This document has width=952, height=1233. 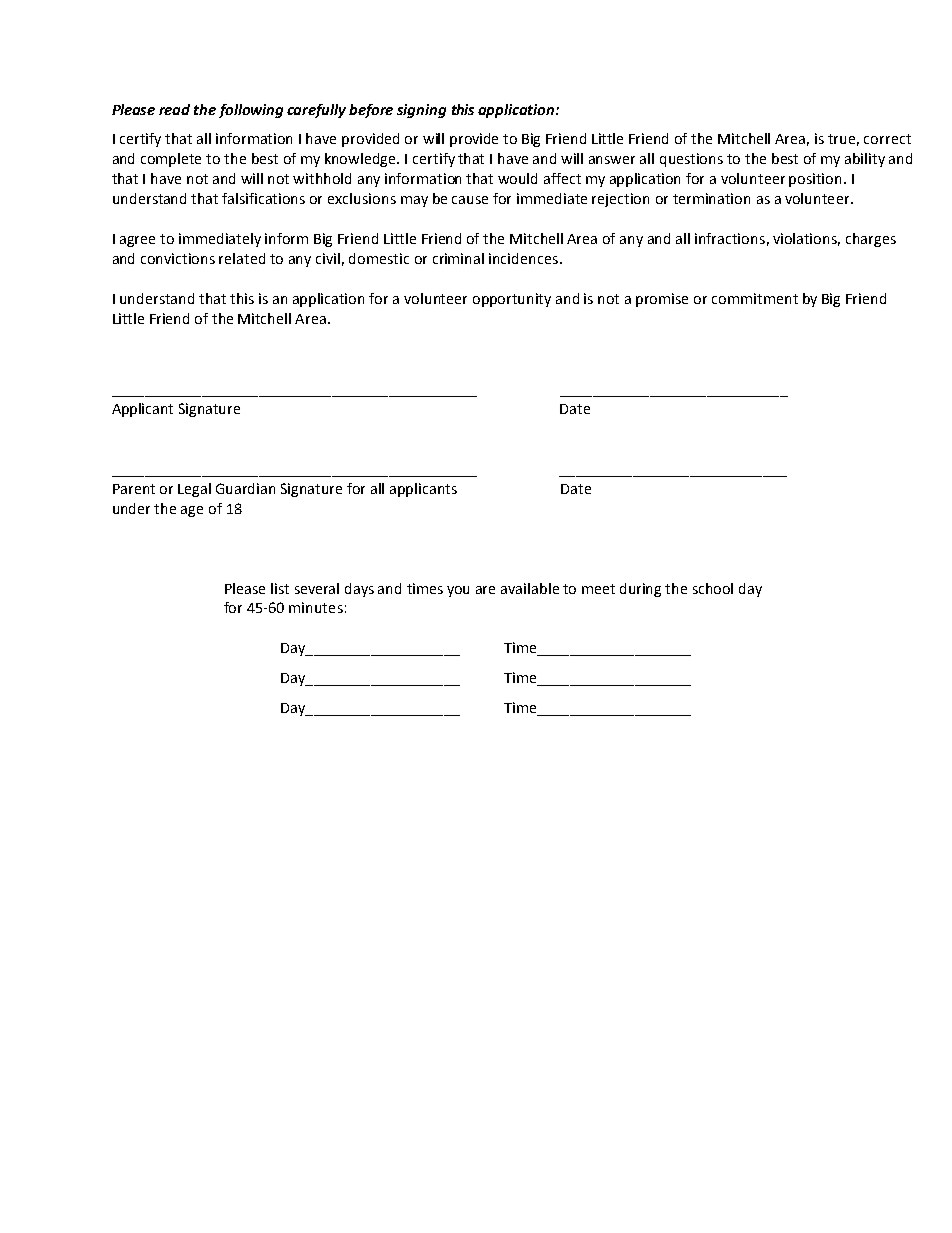 What do you see at coordinates (713, 588) in the document?
I see `school` at bounding box center [713, 588].
